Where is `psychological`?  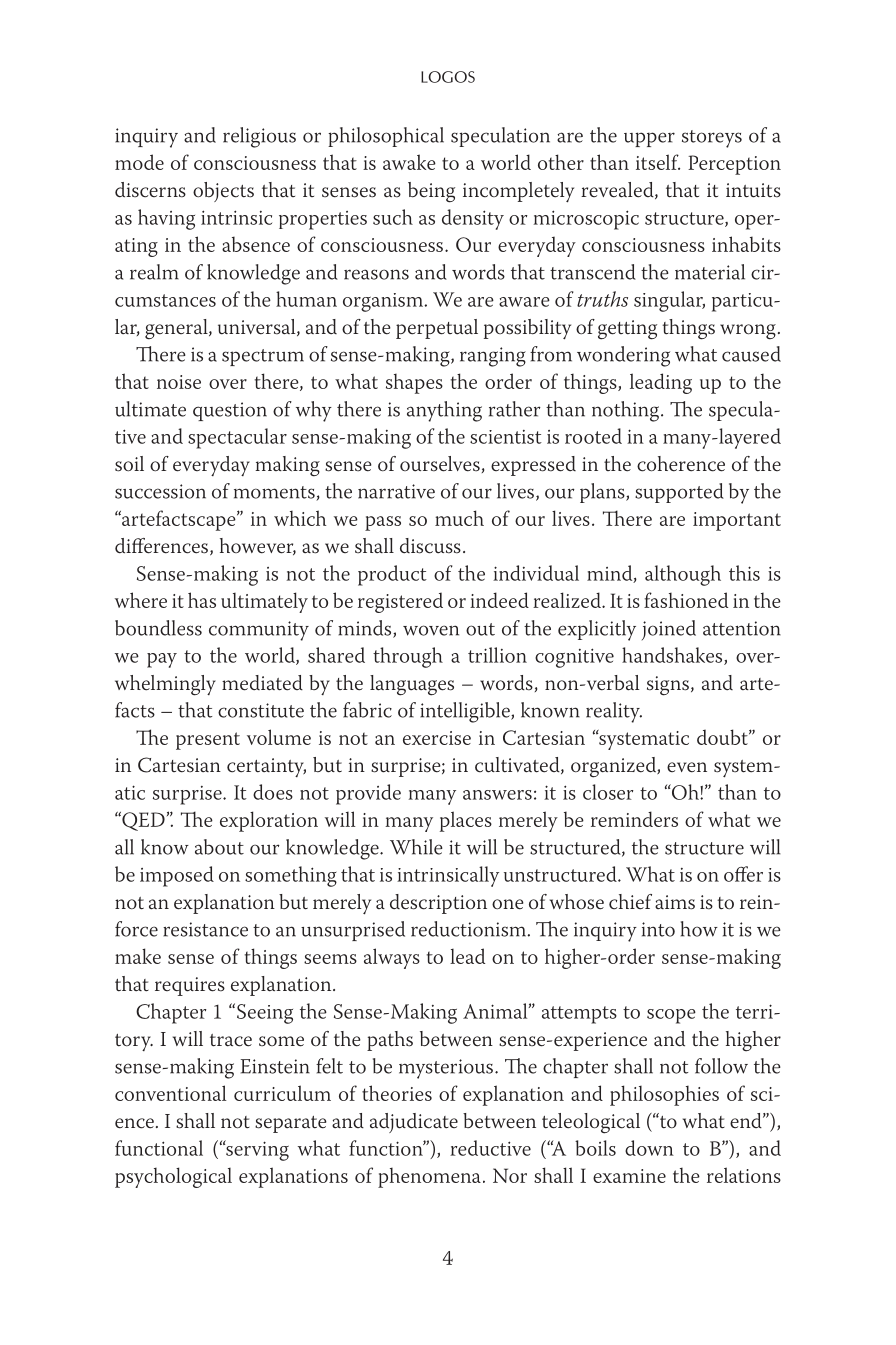
psychological is located at coordinates (173, 1177).
